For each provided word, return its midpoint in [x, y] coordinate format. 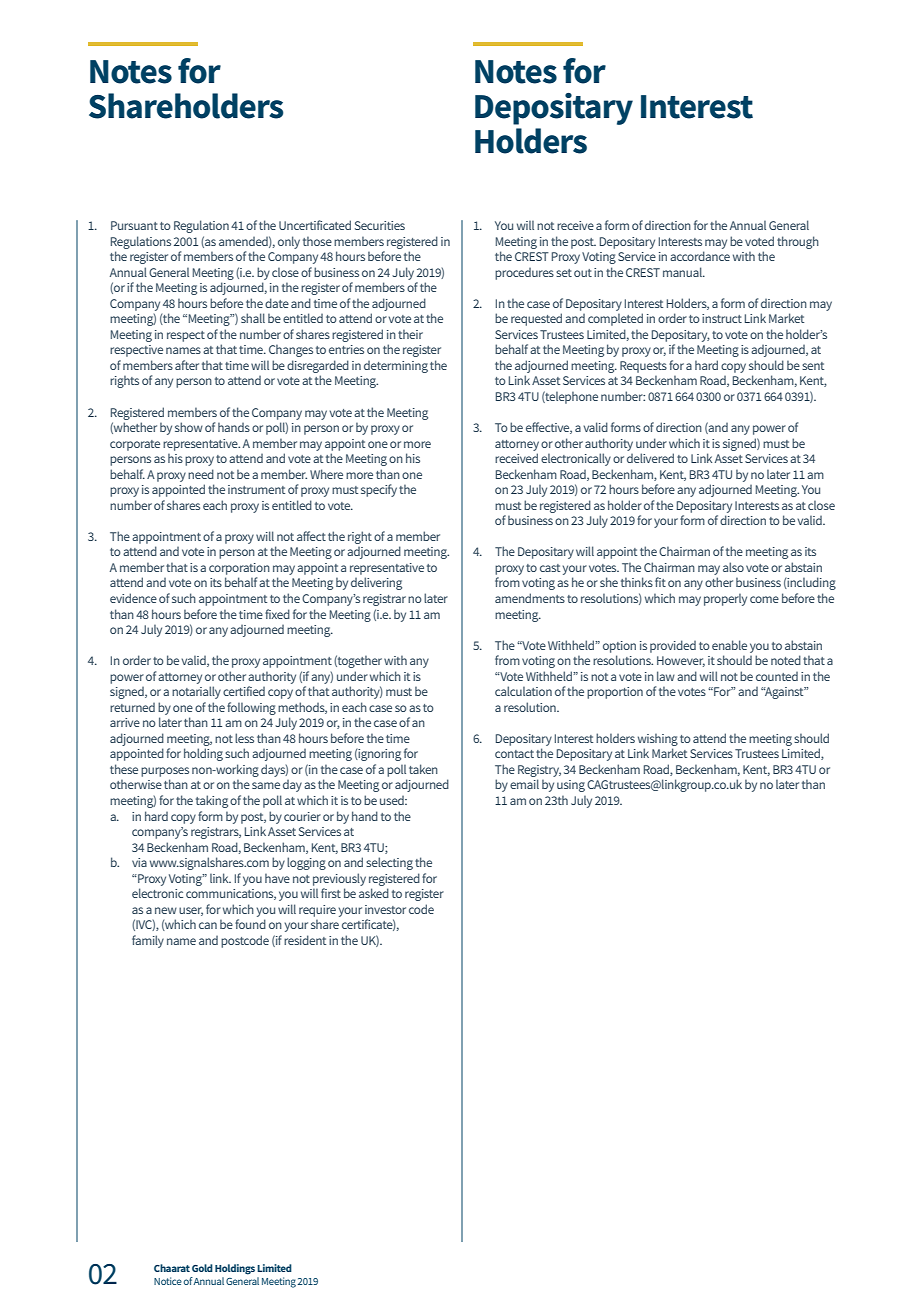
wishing [658, 739]
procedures [524, 274]
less [244, 738]
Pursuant [134, 225]
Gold [202, 1268]
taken [423, 769]
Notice [168, 1281]
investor [385, 909]
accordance [700, 256]
